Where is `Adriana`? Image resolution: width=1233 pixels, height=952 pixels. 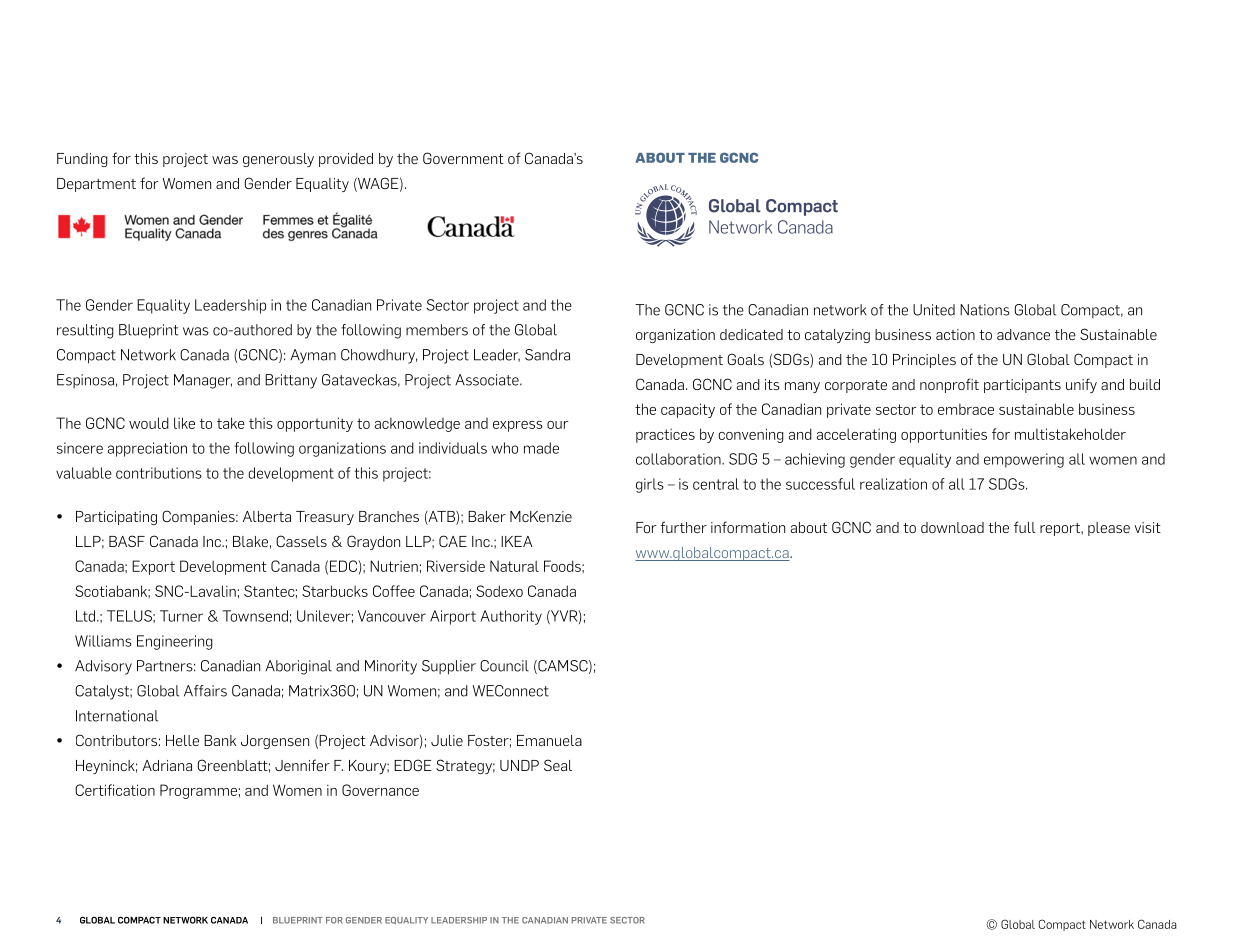
Adriana is located at coordinates (167, 765).
